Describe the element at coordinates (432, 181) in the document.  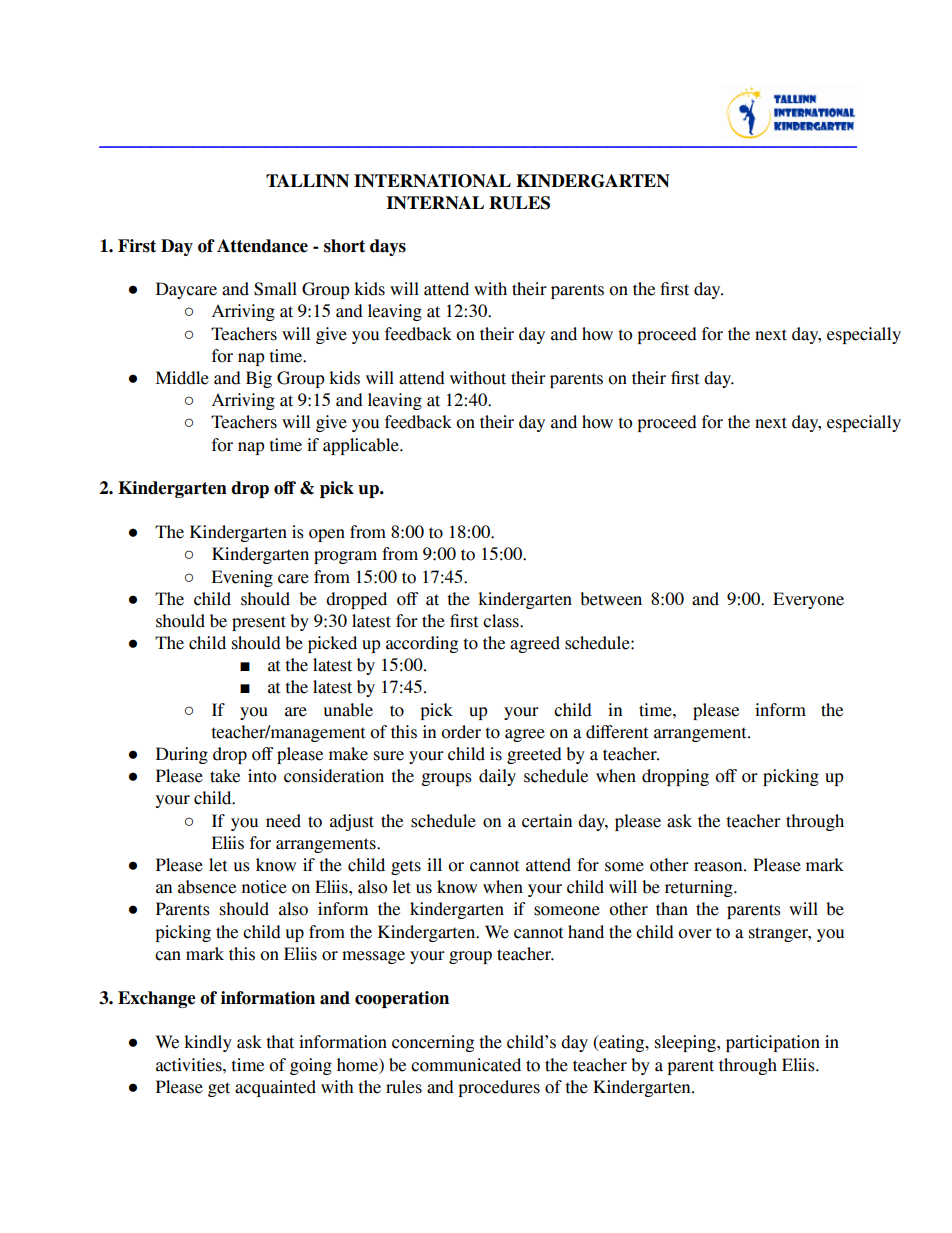
I see `INTERNATIONAL` at that location.
